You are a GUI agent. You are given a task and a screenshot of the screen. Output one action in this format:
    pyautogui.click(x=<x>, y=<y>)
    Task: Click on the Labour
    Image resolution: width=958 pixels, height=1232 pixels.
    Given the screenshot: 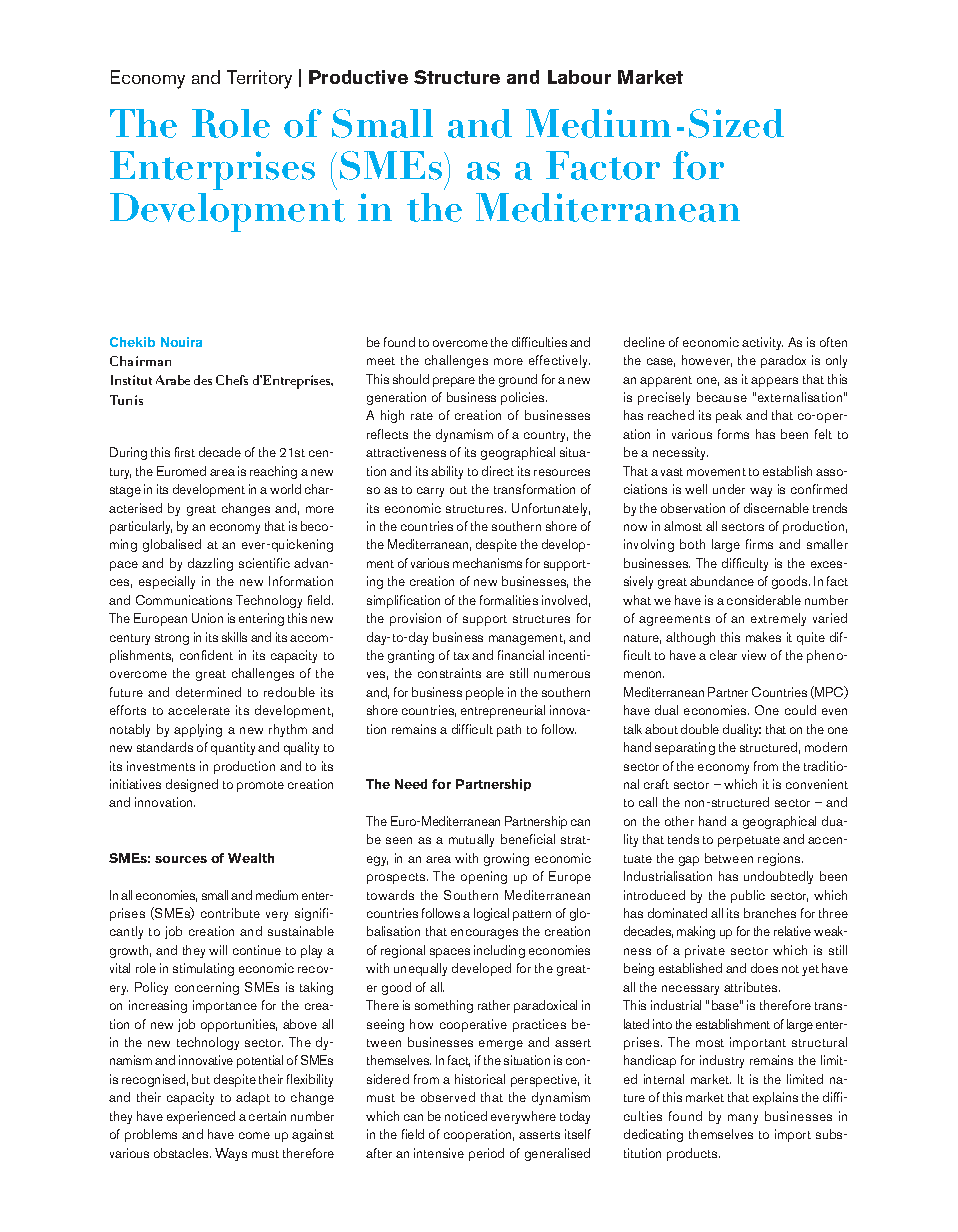 What is the action you would take?
    pyautogui.click(x=579, y=77)
